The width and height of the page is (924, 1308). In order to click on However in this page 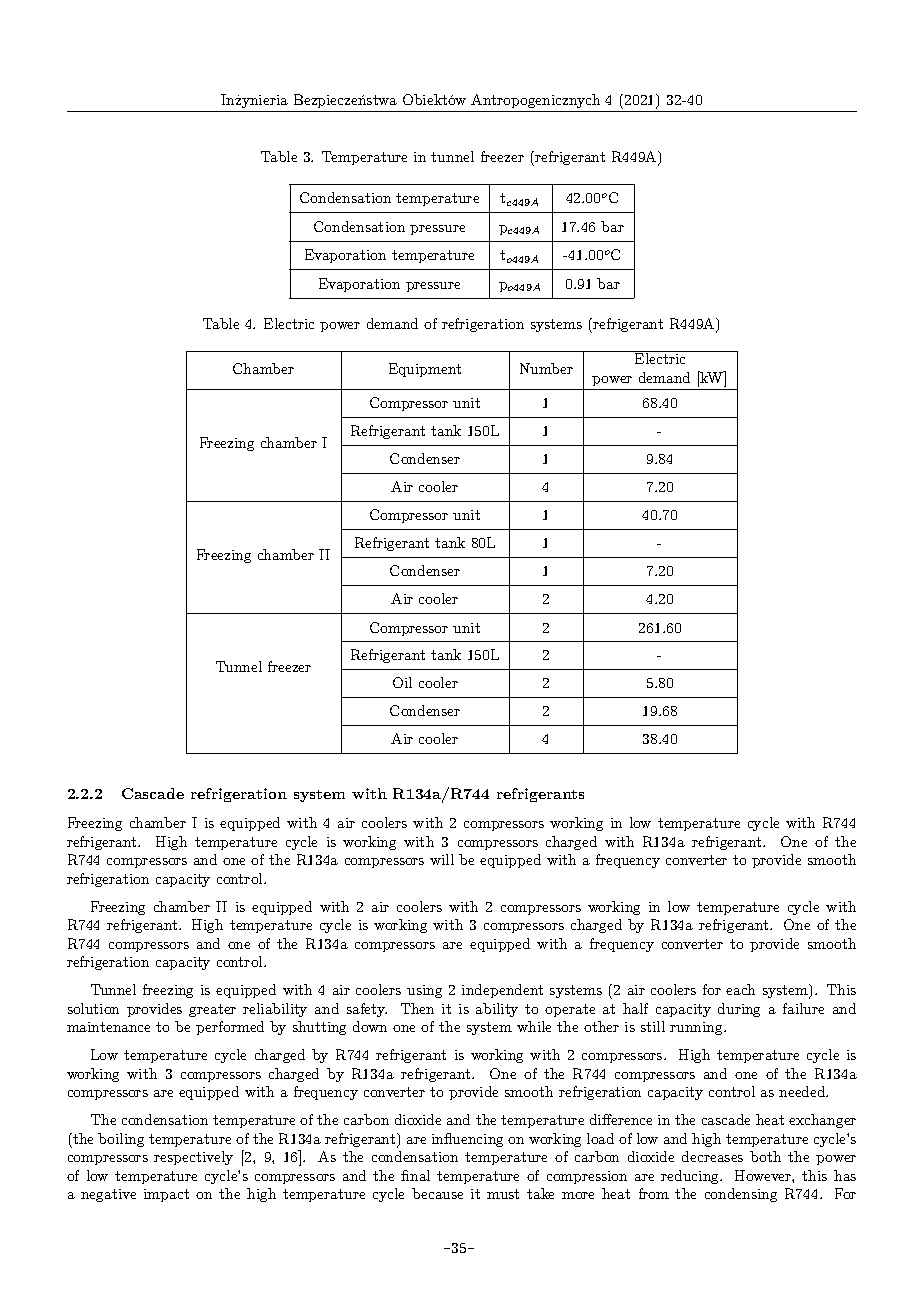, I will do `click(764, 1175)`.
